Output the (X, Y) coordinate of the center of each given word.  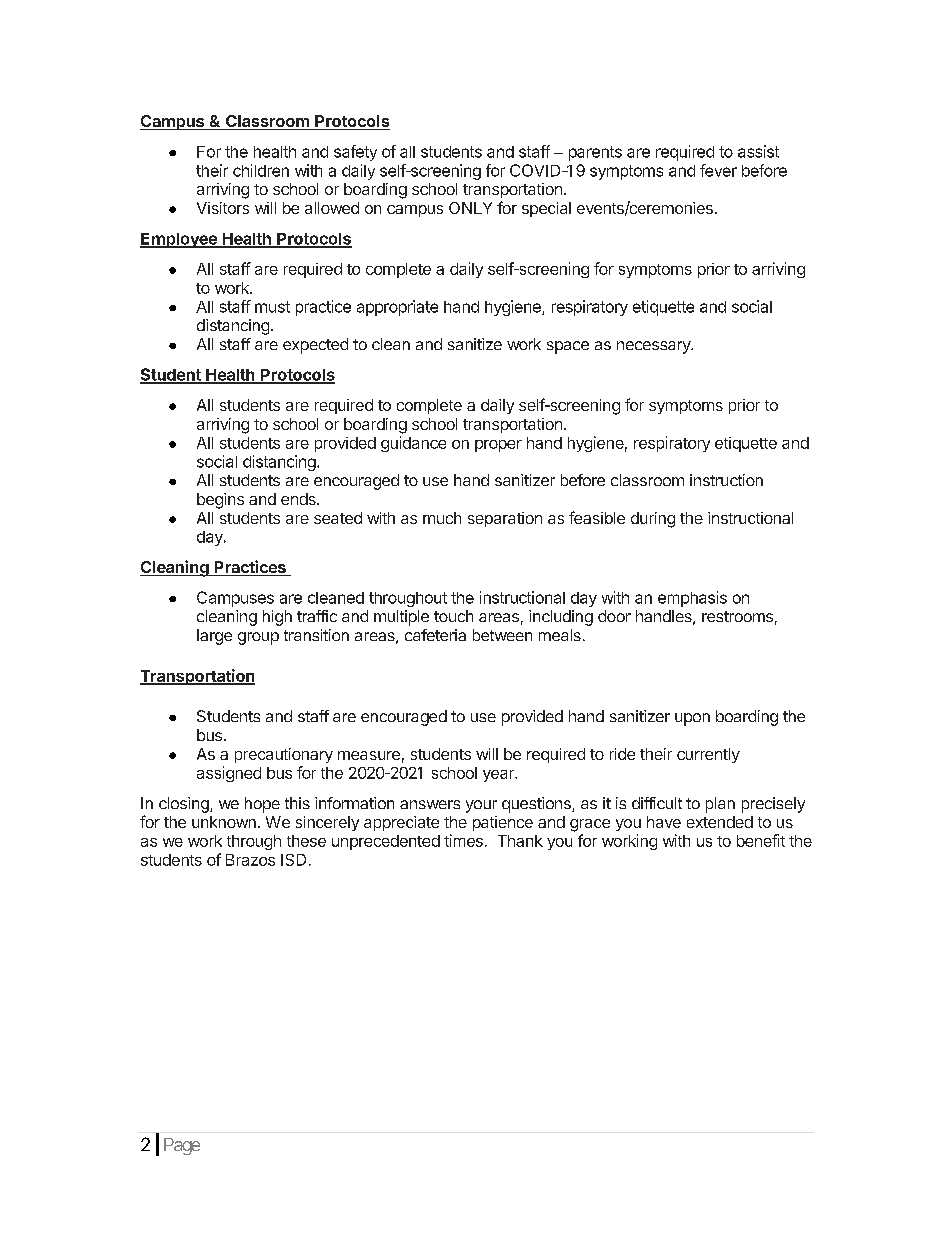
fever (718, 170)
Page (182, 1146)
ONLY (470, 208)
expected (315, 346)
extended (720, 822)
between (502, 635)
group (258, 638)
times (463, 840)
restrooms (737, 616)
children (261, 170)
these (306, 841)
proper (498, 446)
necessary (655, 347)
